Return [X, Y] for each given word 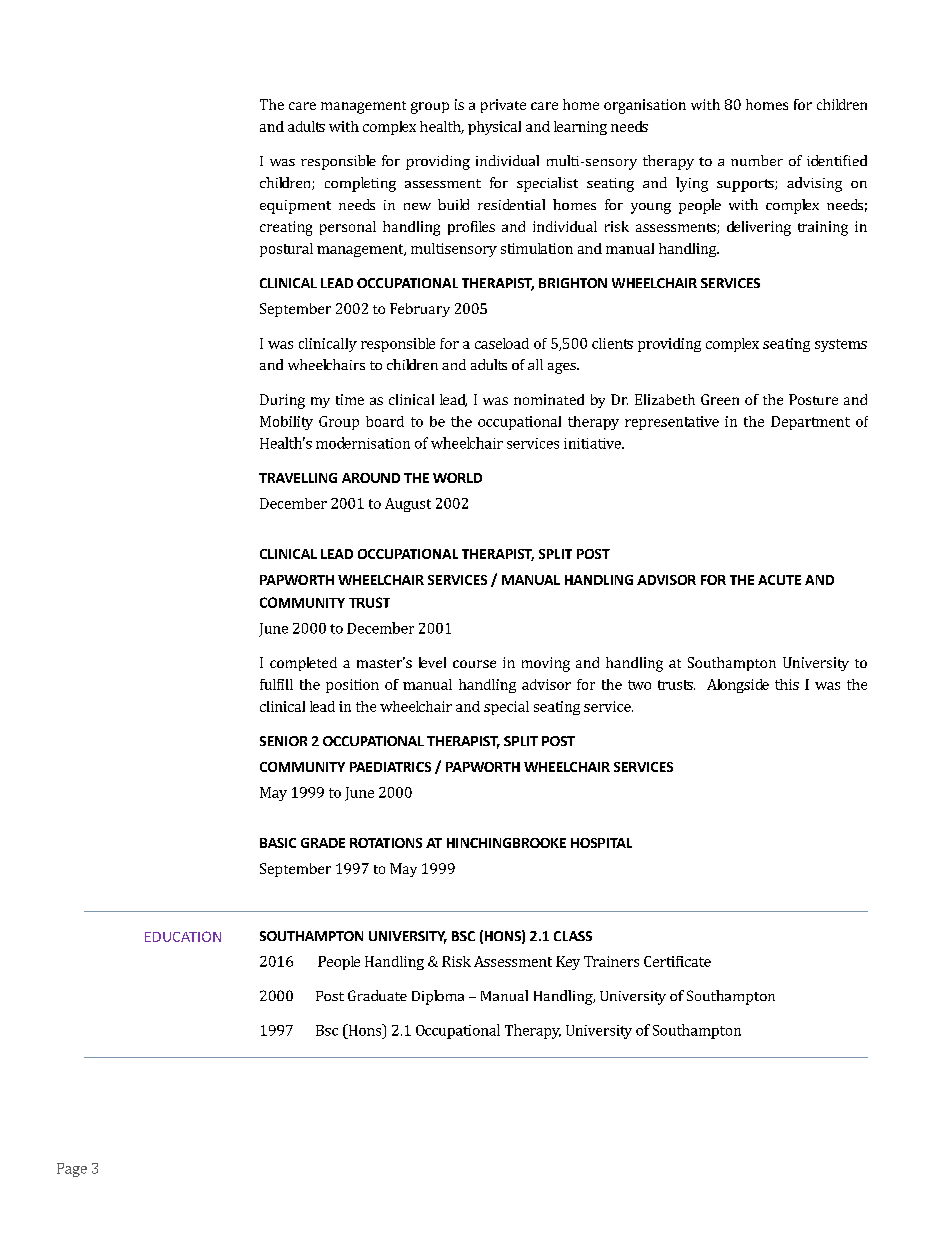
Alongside [738, 686]
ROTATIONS [386, 843]
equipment [295, 207]
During [282, 401]
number [757, 160]
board [385, 421]
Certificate [677, 961]
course [474, 664]
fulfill [276, 684]
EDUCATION [183, 936]
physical [494, 128]
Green [720, 399]
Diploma [438, 997]
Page [72, 1170]
